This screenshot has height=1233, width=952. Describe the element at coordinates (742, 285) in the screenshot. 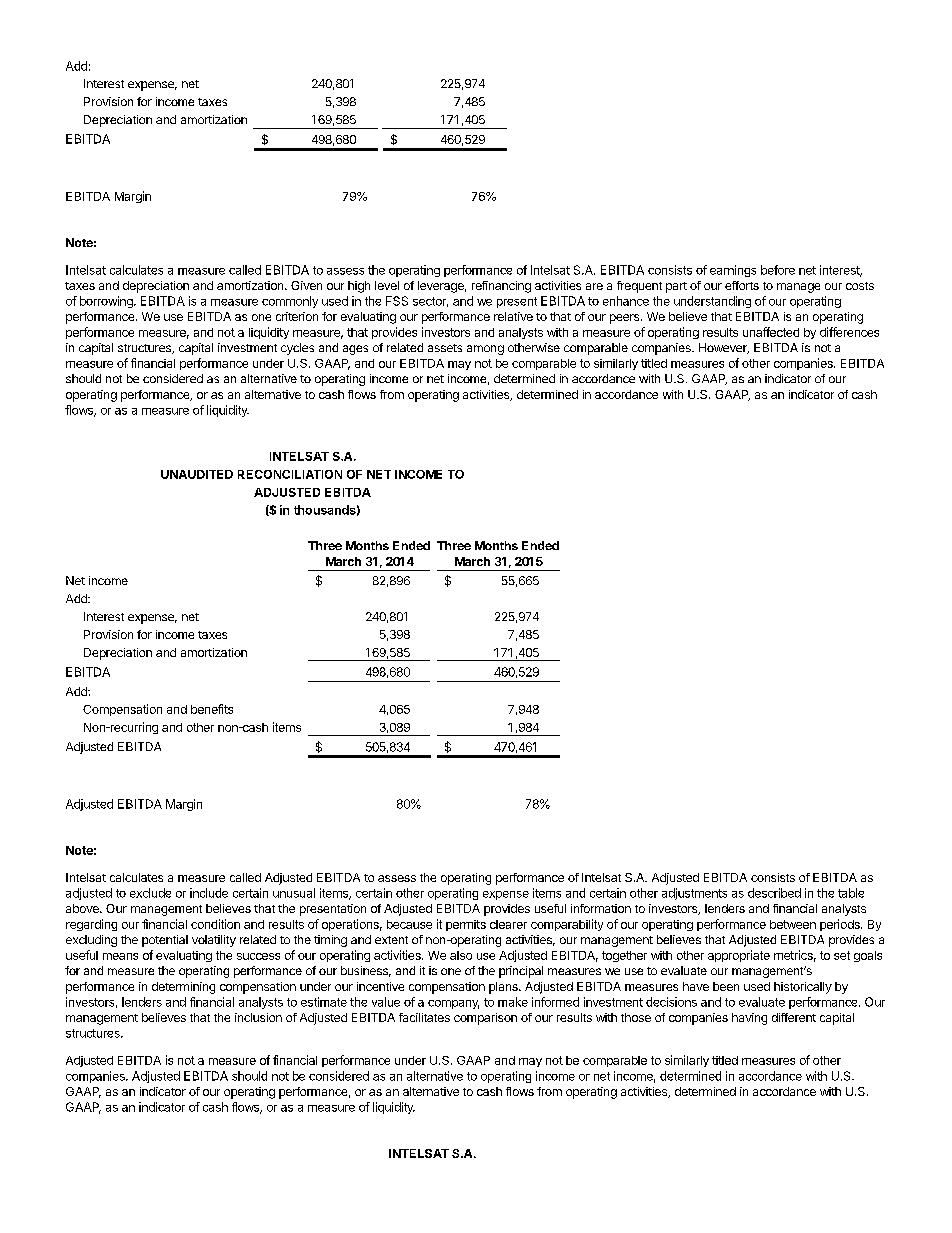

I see `efforts` at that location.
